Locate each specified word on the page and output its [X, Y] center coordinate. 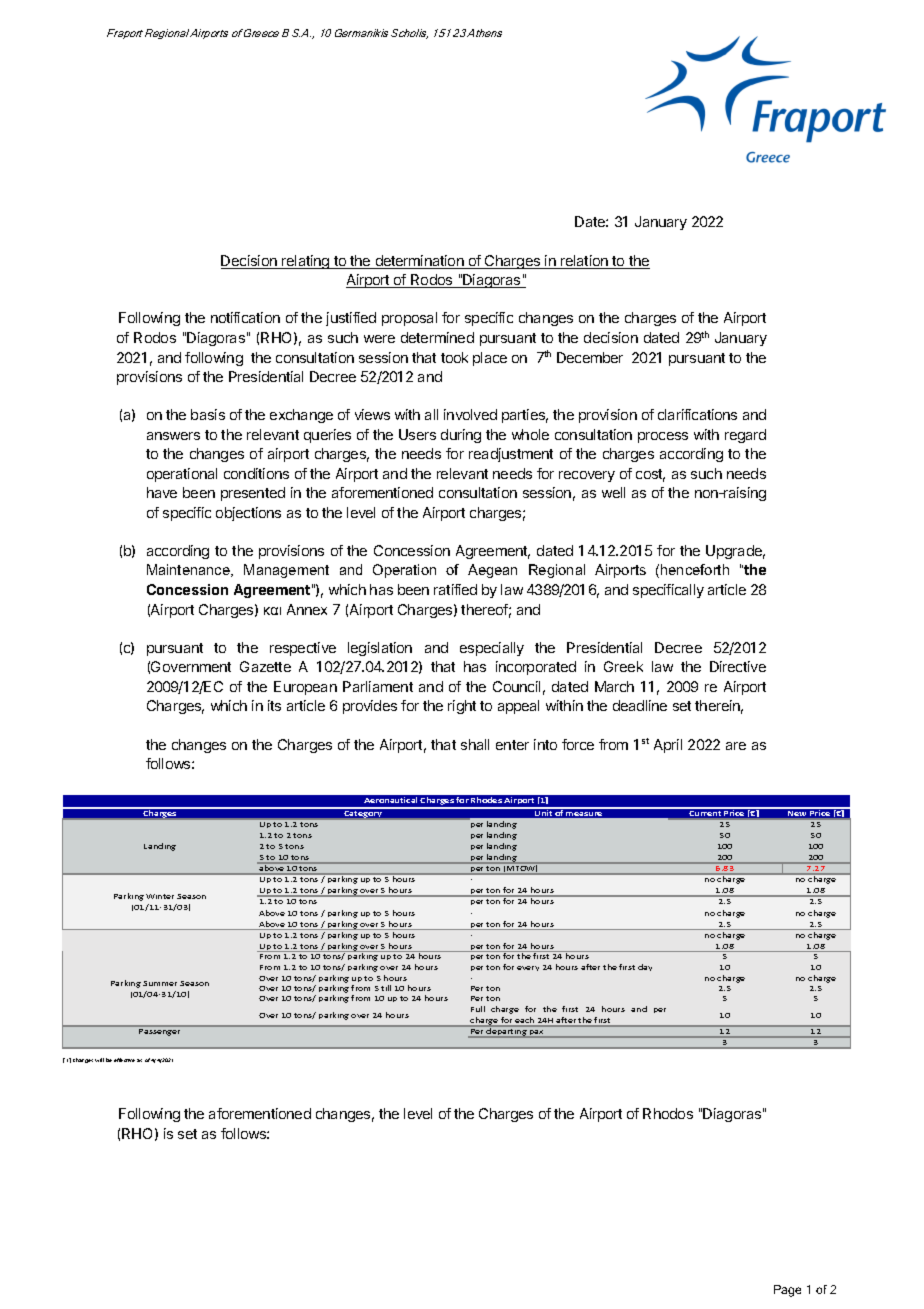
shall [475, 744]
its [274, 705]
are [736, 746]
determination [419, 262]
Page [787, 1291]
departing [506, 1032]
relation [584, 262]
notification [245, 317]
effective [124, 1060]
